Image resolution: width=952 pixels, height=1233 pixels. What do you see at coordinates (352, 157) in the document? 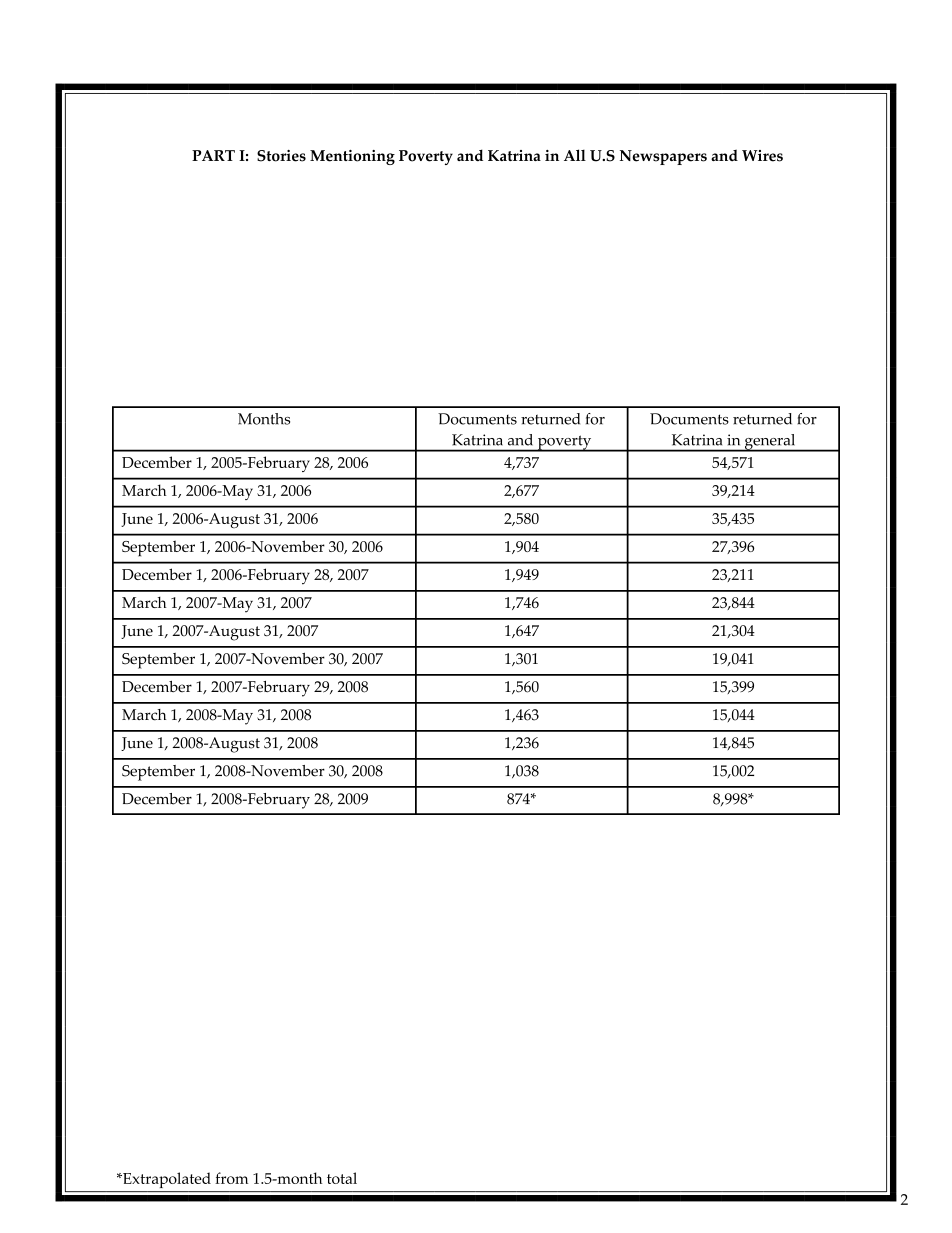
I see `Mentioning` at bounding box center [352, 157].
